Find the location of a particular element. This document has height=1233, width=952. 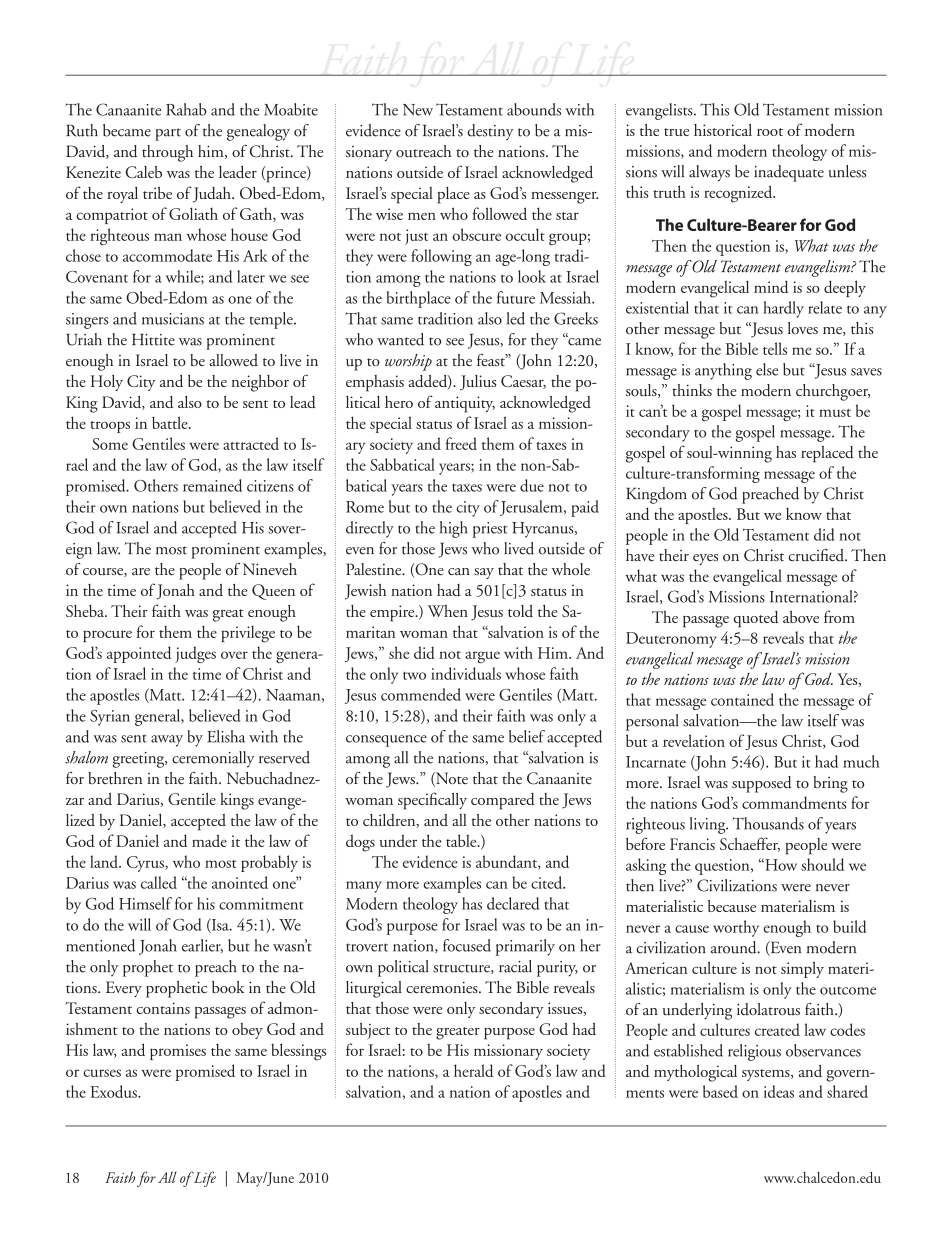

part is located at coordinates (168, 134).
